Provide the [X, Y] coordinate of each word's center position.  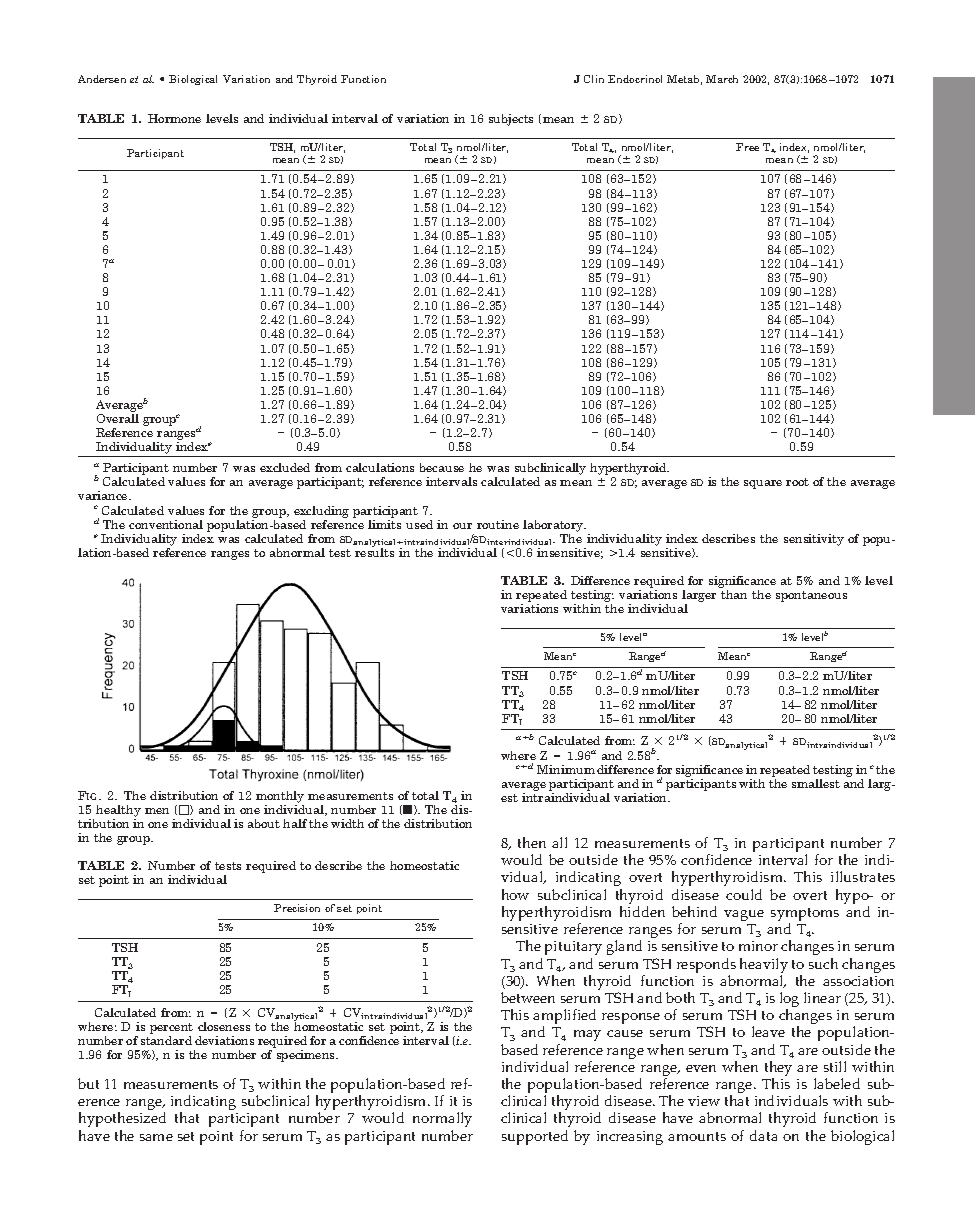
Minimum [566, 769]
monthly [280, 797]
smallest [816, 783]
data [763, 1135]
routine [498, 524]
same [156, 1137]
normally [442, 1121]
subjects [511, 120]
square [763, 484]
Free [747, 147]
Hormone [174, 118]
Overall [118, 418]
